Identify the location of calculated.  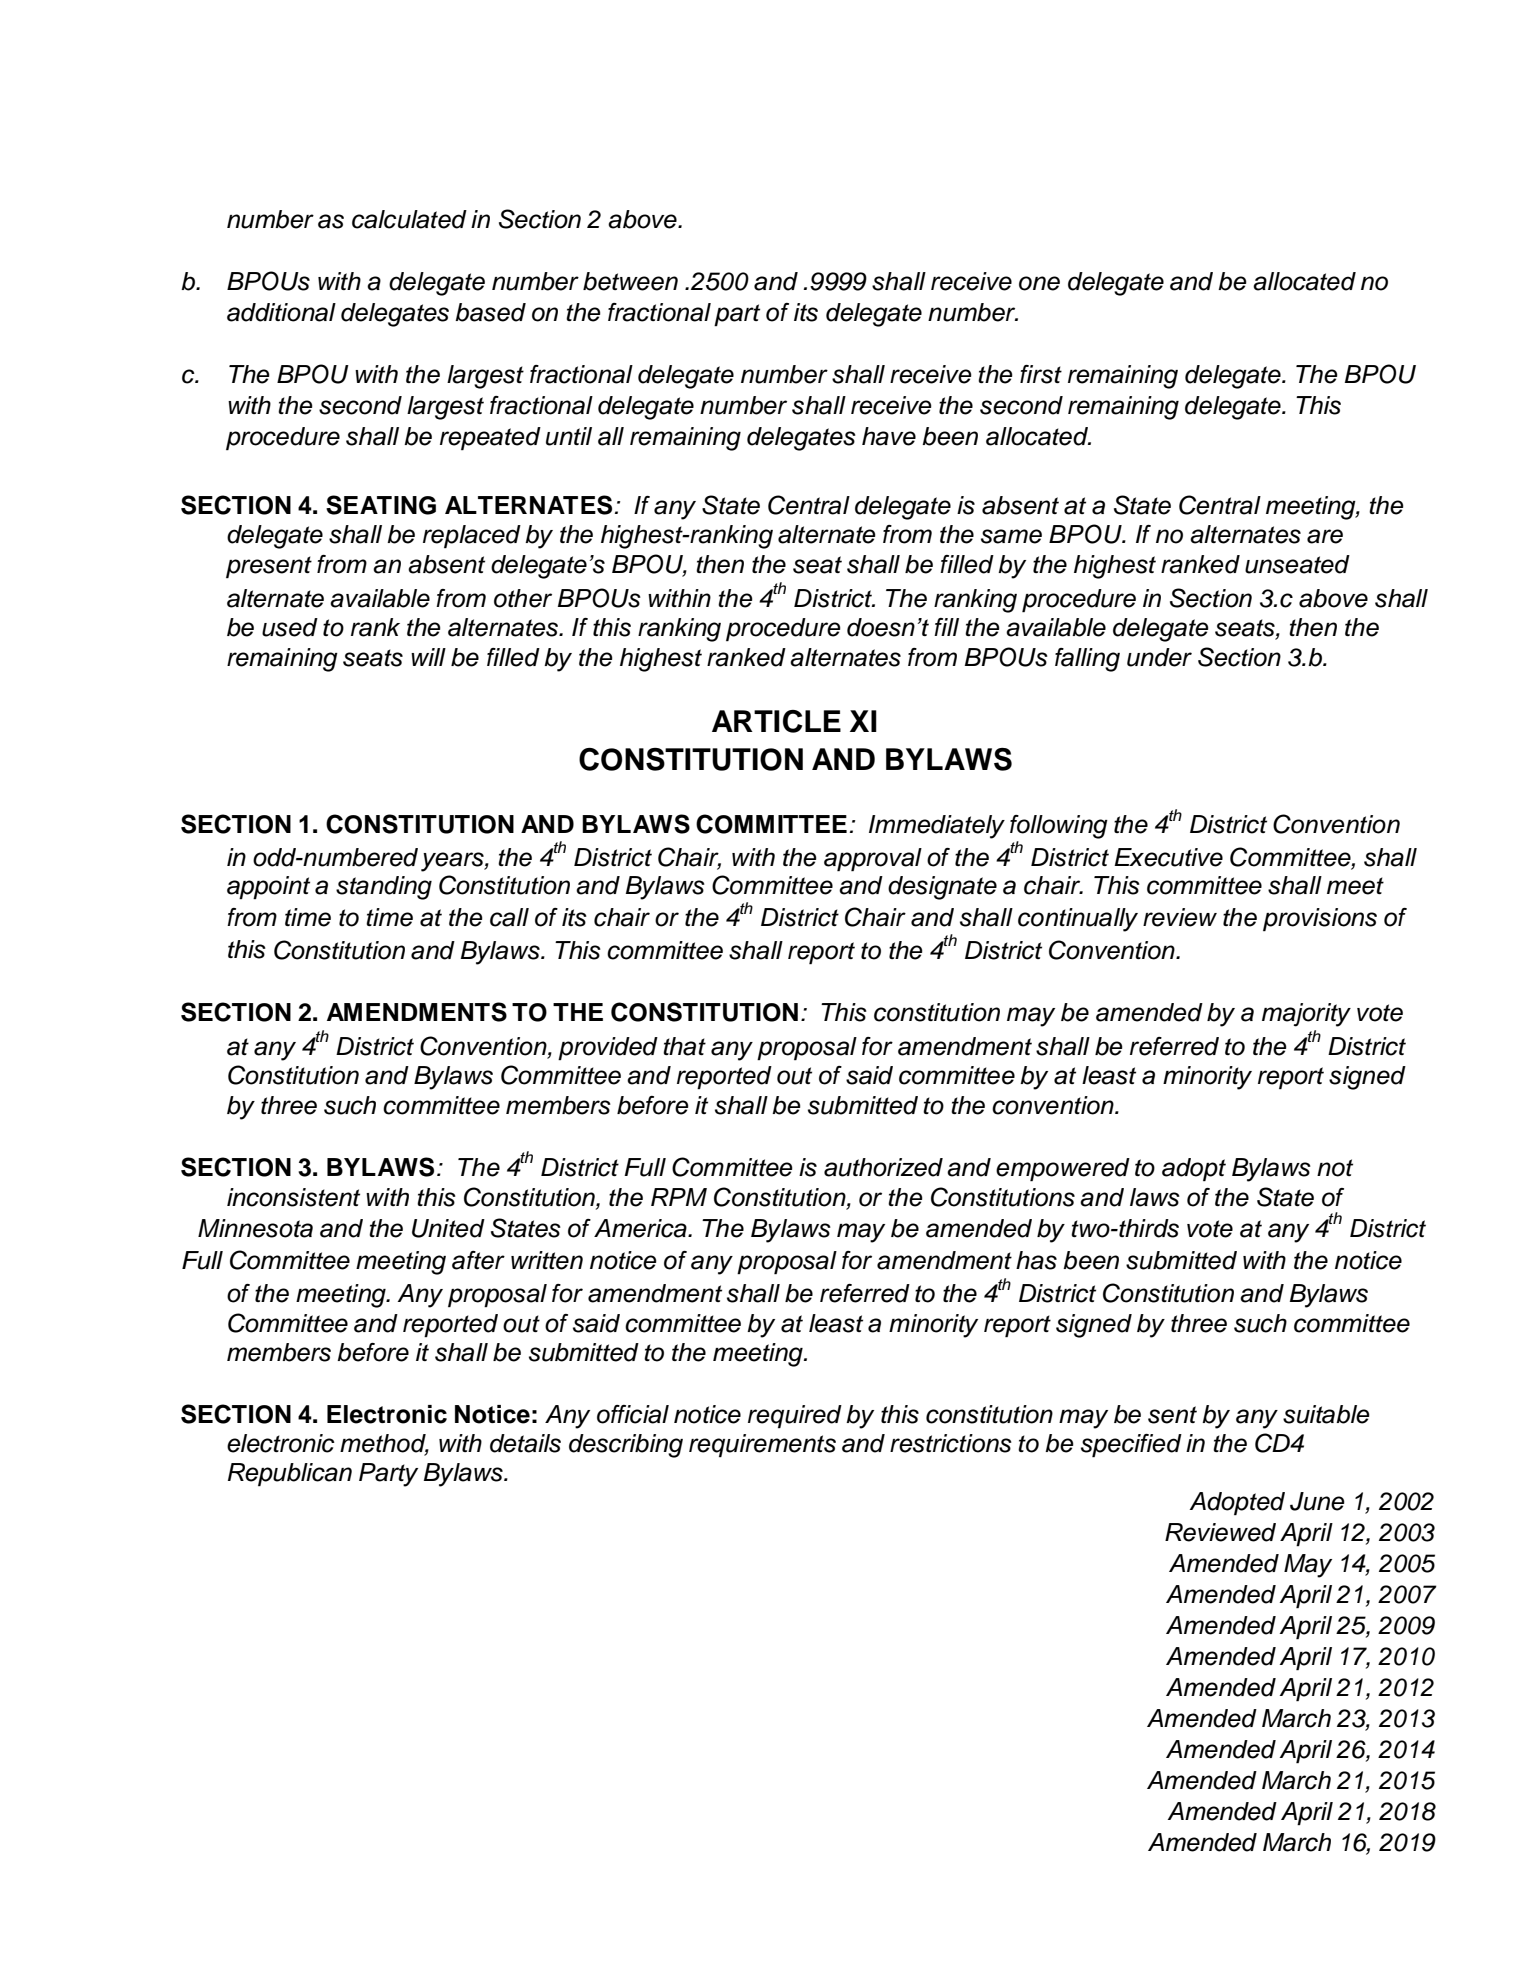
(409, 219).
